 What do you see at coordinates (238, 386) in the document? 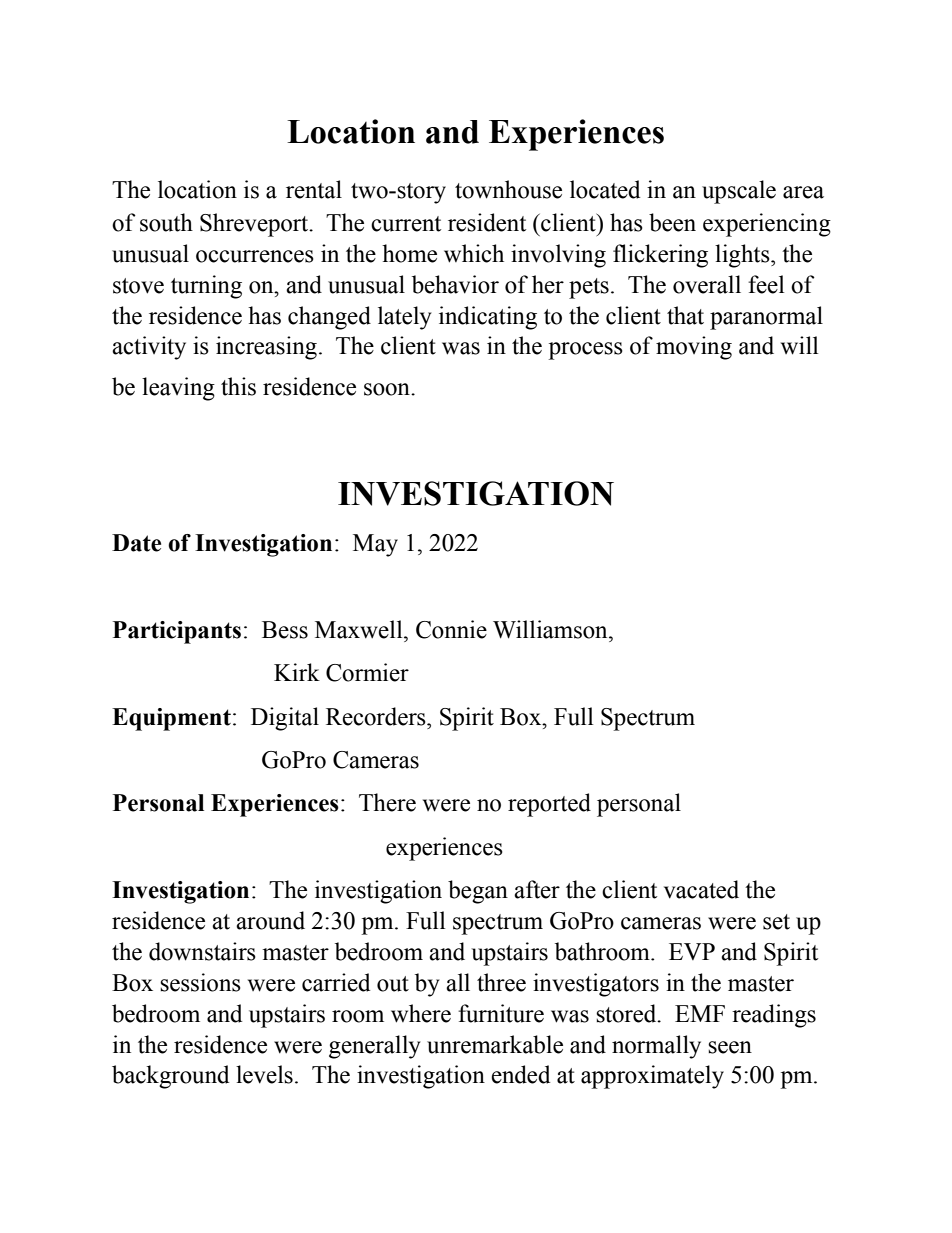
I see `this` at bounding box center [238, 386].
